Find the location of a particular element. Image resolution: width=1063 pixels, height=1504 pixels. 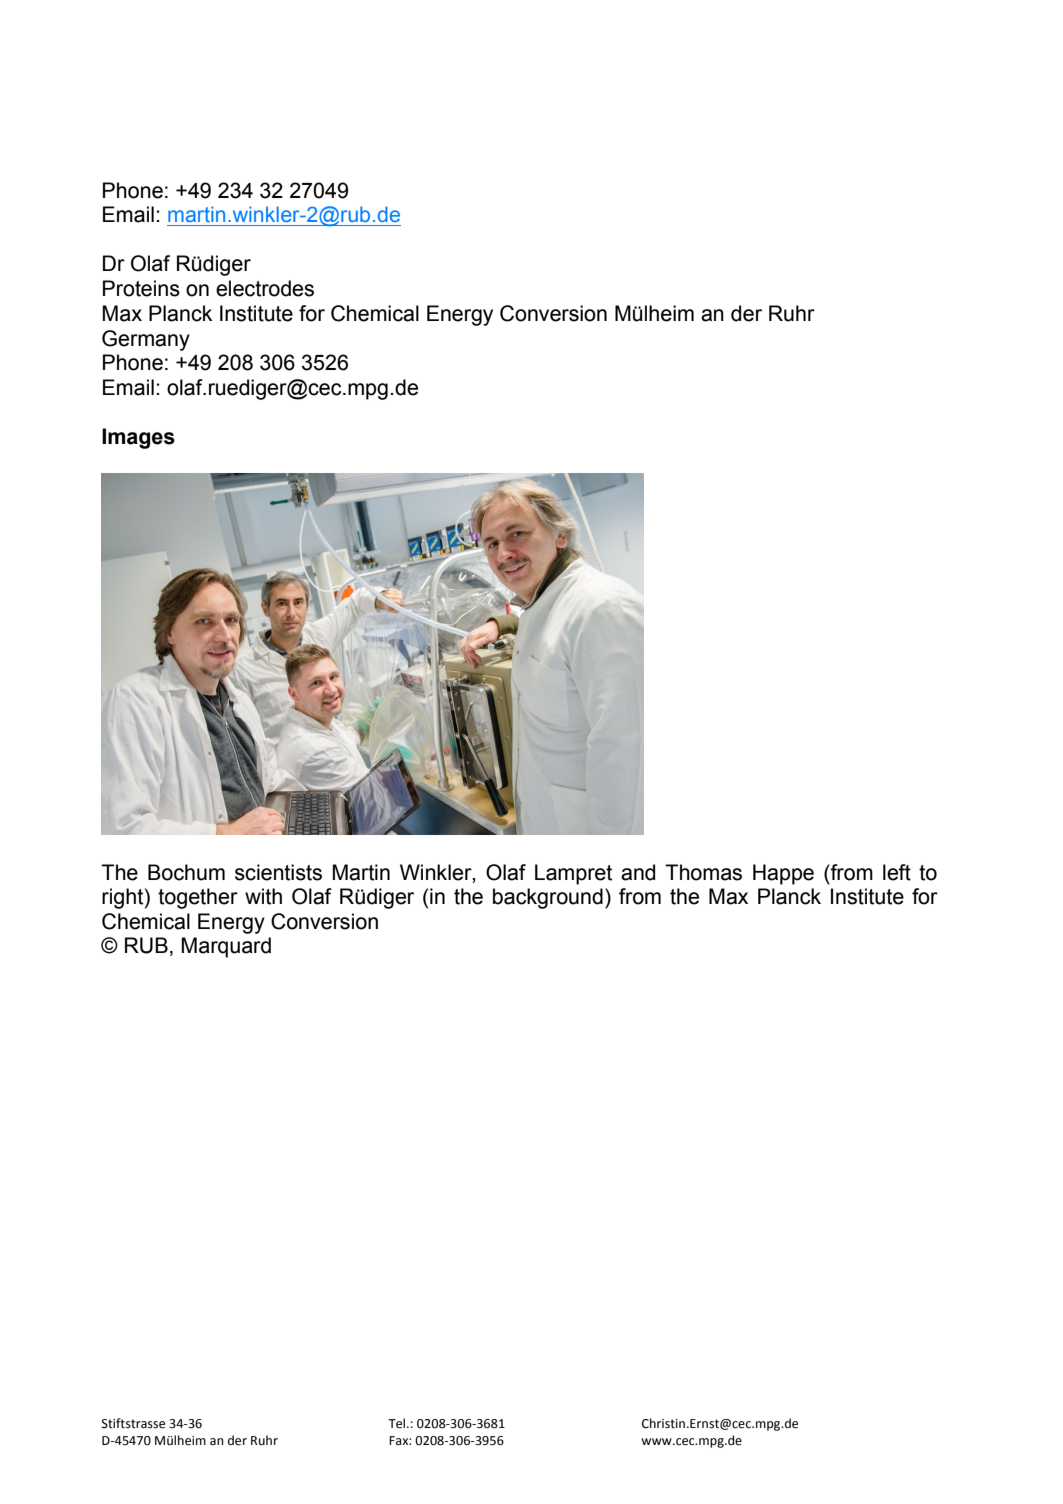

Proteins is located at coordinates (141, 288).
